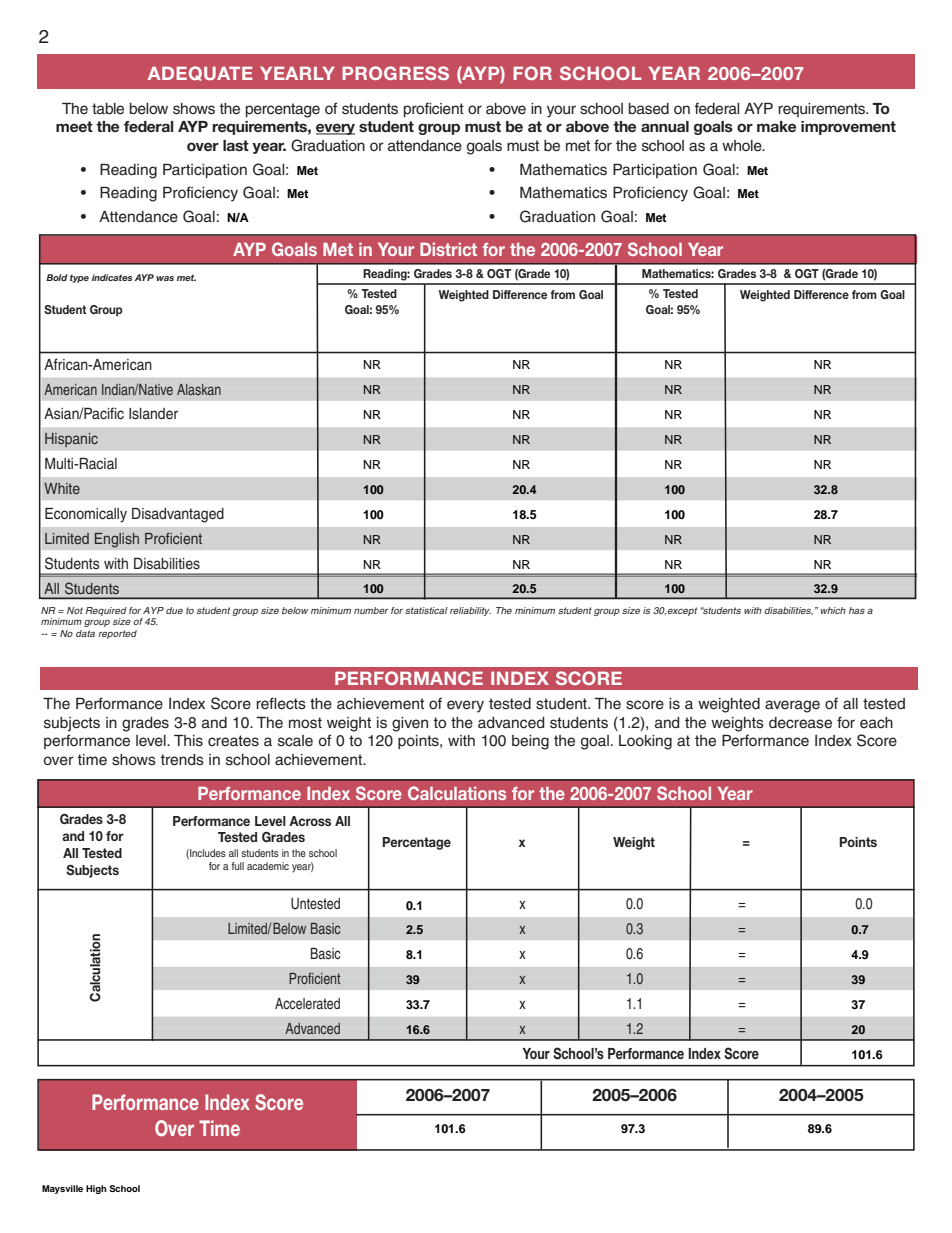 The width and height of the screenshot is (952, 1233). Describe the element at coordinates (165, 278) in the screenshot. I see `was` at that location.
